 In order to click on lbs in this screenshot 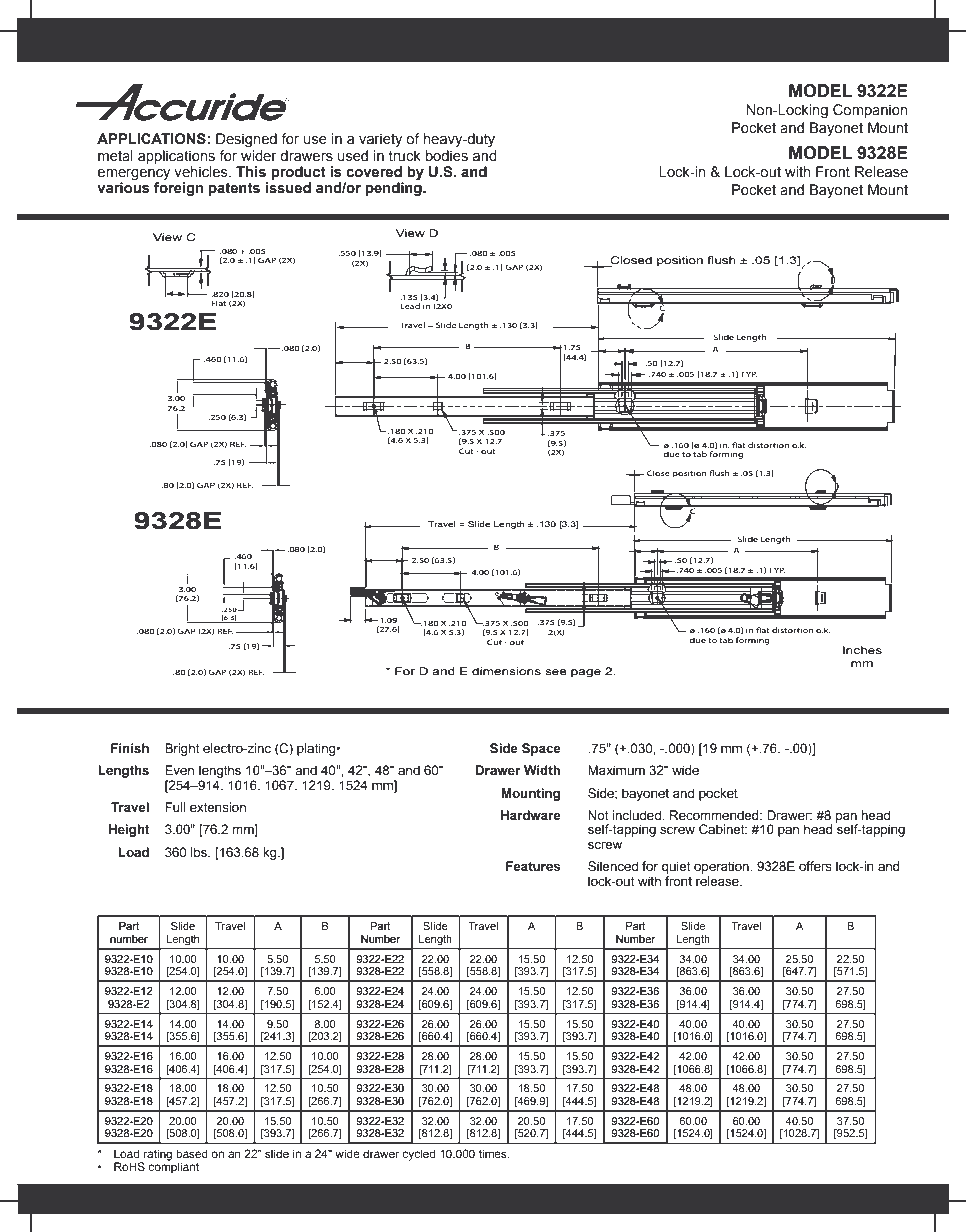, I will do `click(200, 852)`.
